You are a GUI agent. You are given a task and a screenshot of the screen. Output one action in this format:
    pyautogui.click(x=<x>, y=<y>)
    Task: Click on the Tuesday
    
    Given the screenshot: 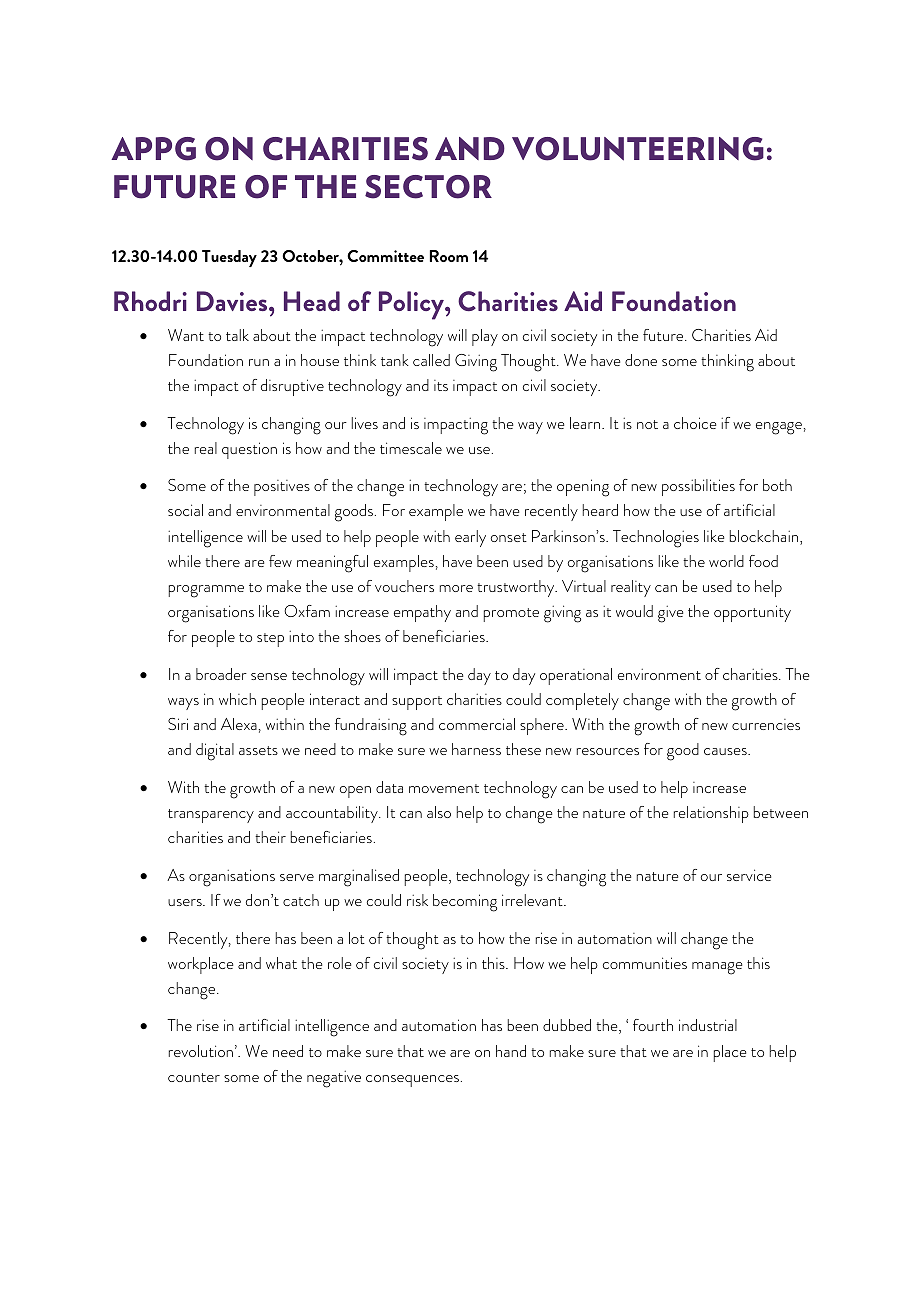 What is the action you would take?
    pyautogui.click(x=229, y=258)
